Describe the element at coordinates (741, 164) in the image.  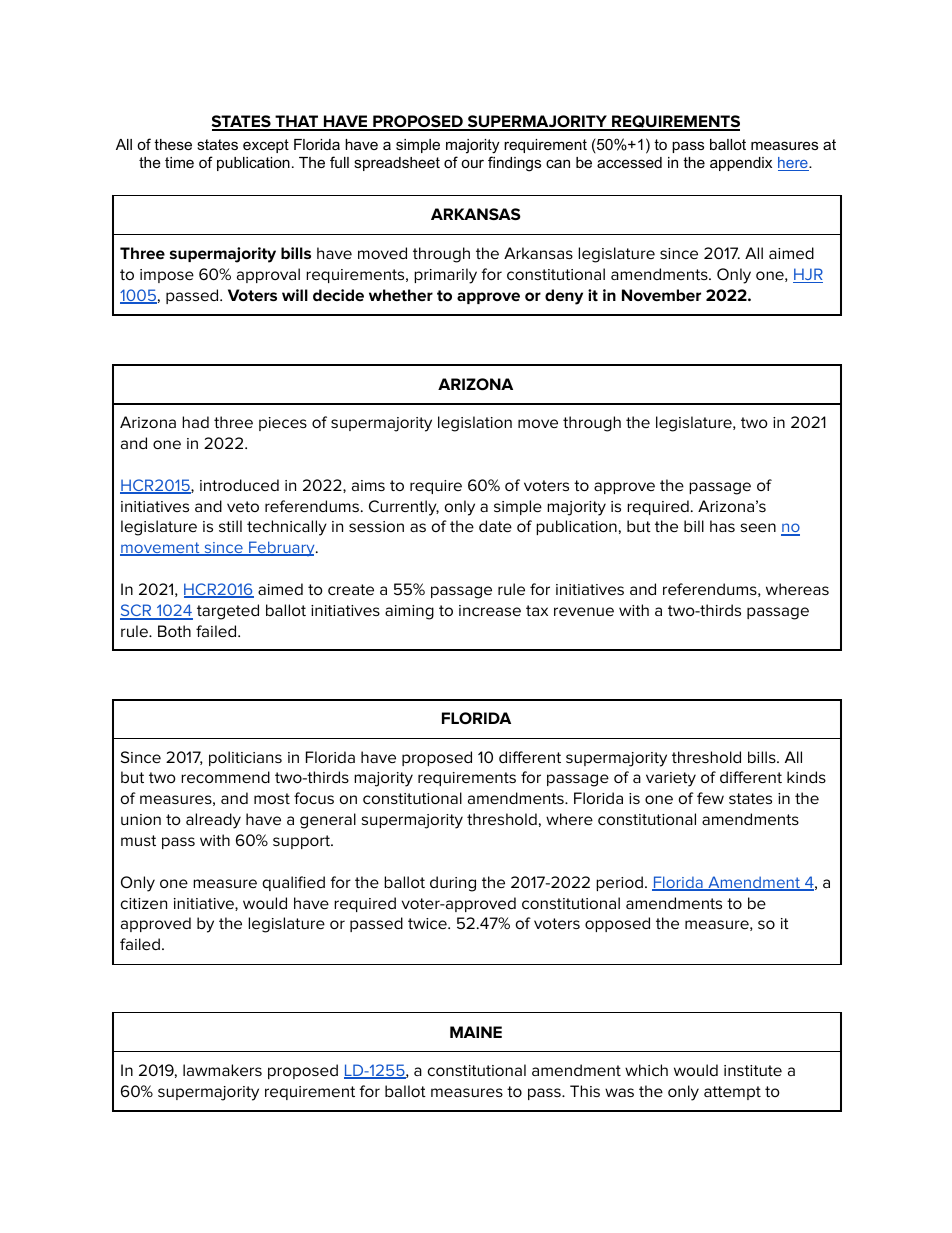
I see `appendix` at that location.
